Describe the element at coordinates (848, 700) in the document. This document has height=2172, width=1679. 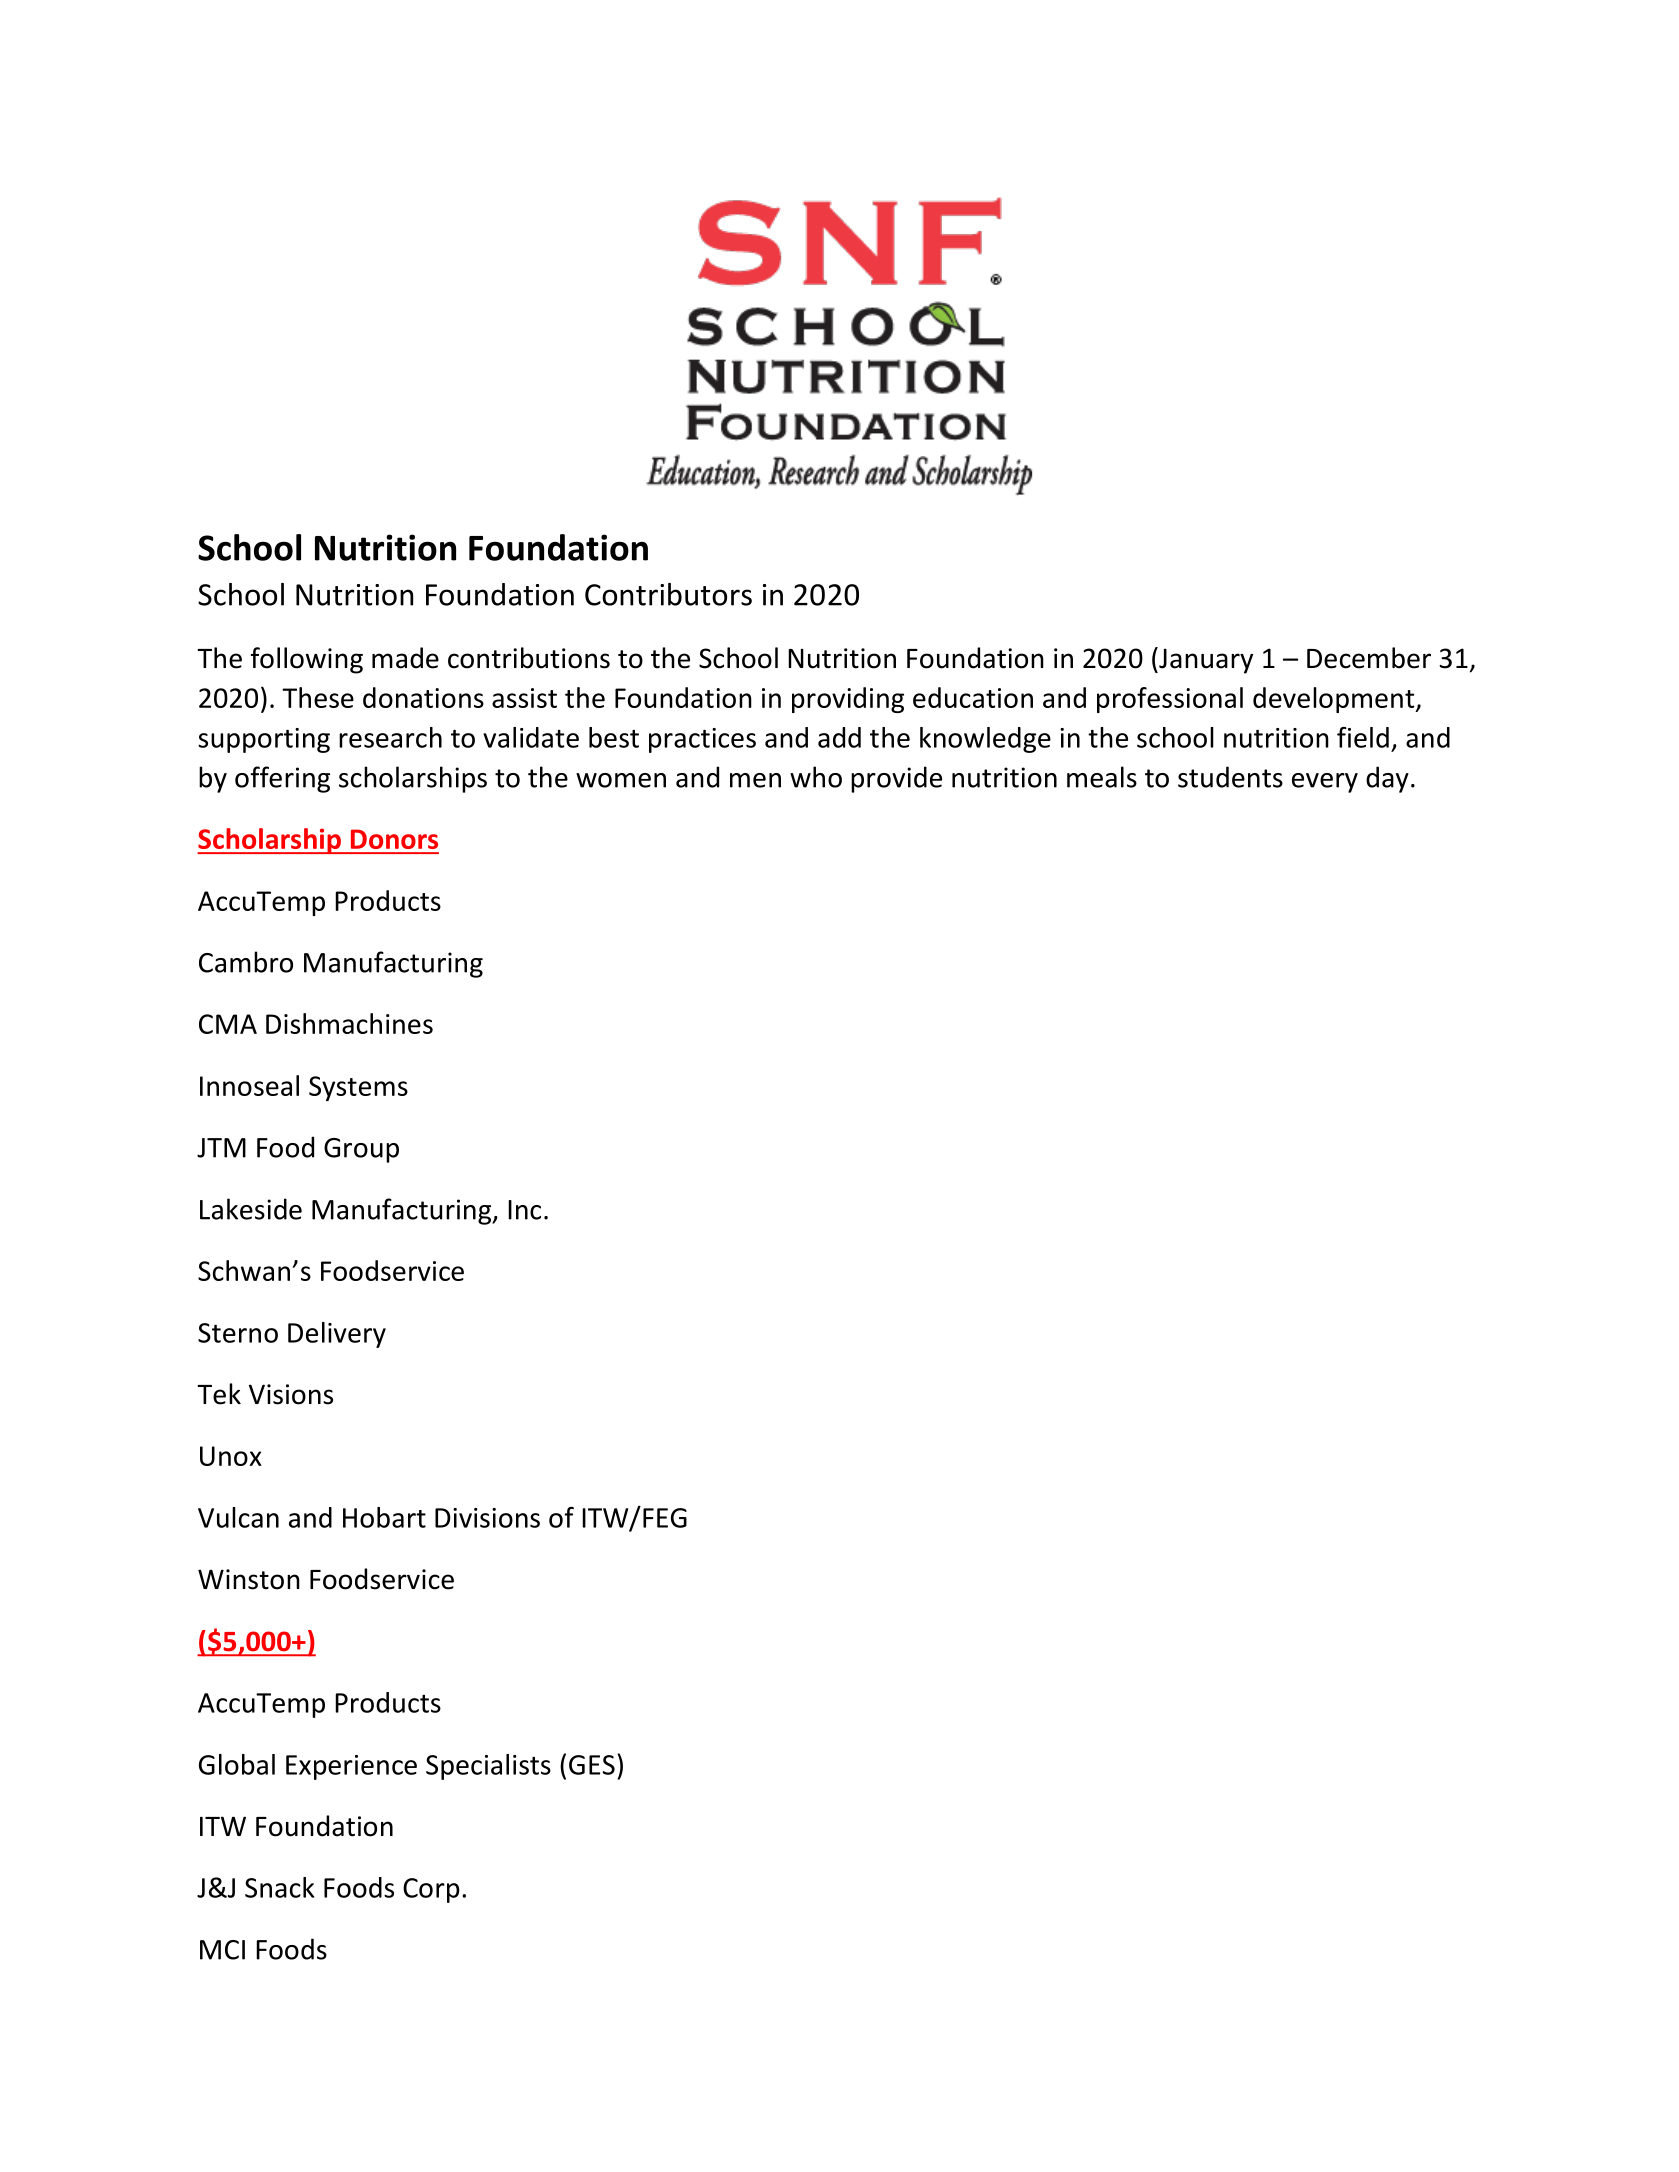
I see `providing` at that location.
